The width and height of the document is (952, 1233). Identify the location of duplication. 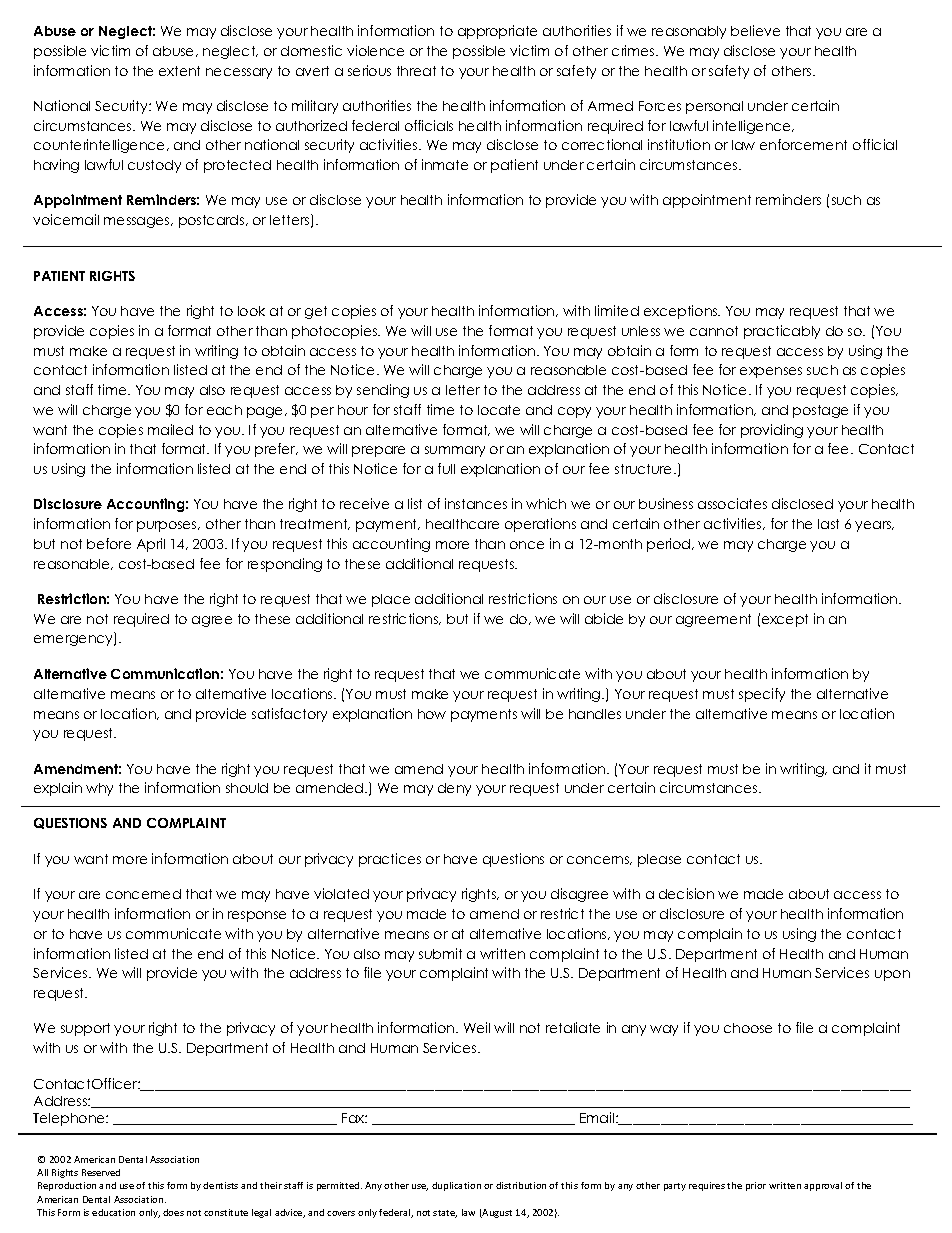
(456, 1186).
